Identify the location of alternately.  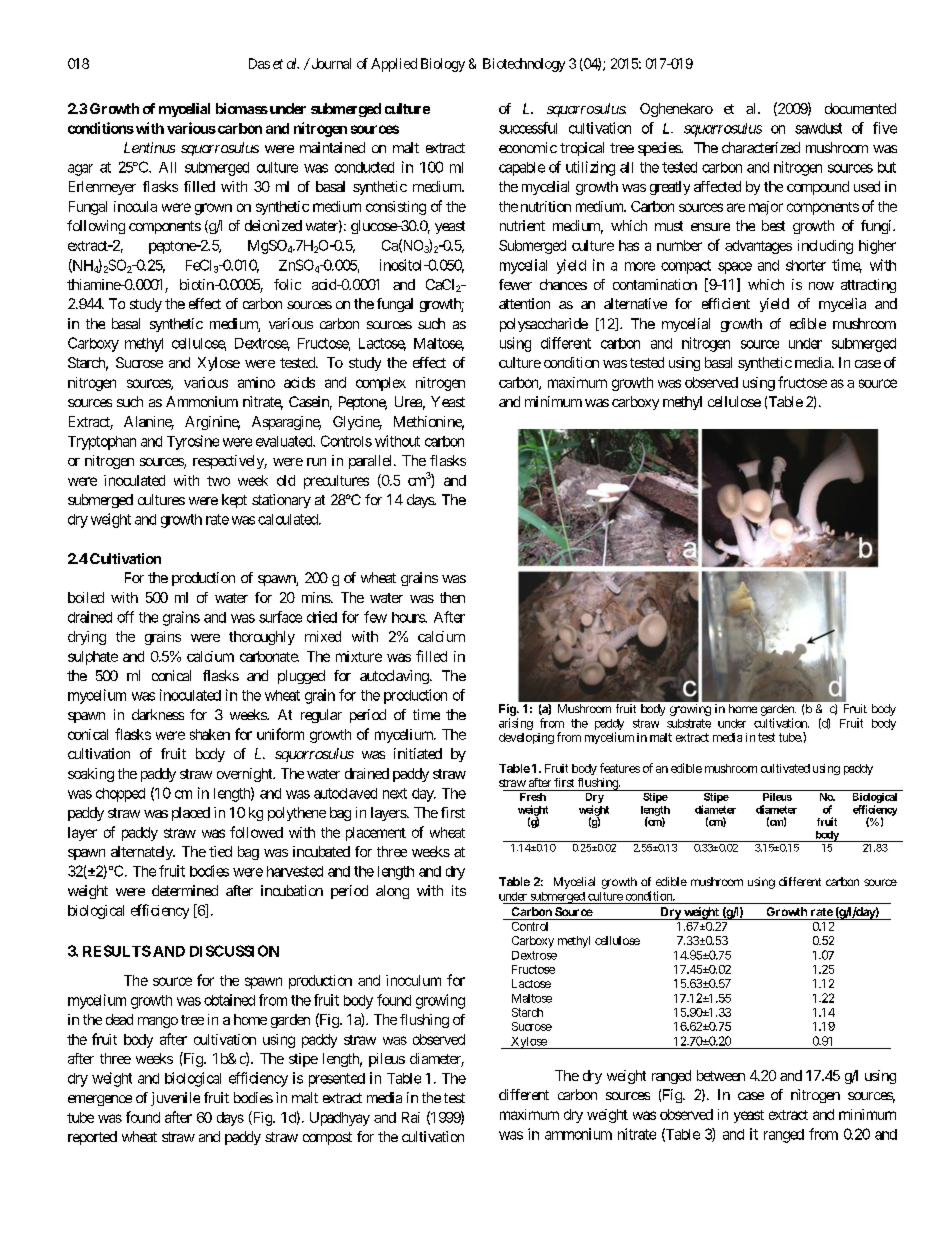
(143, 853).
